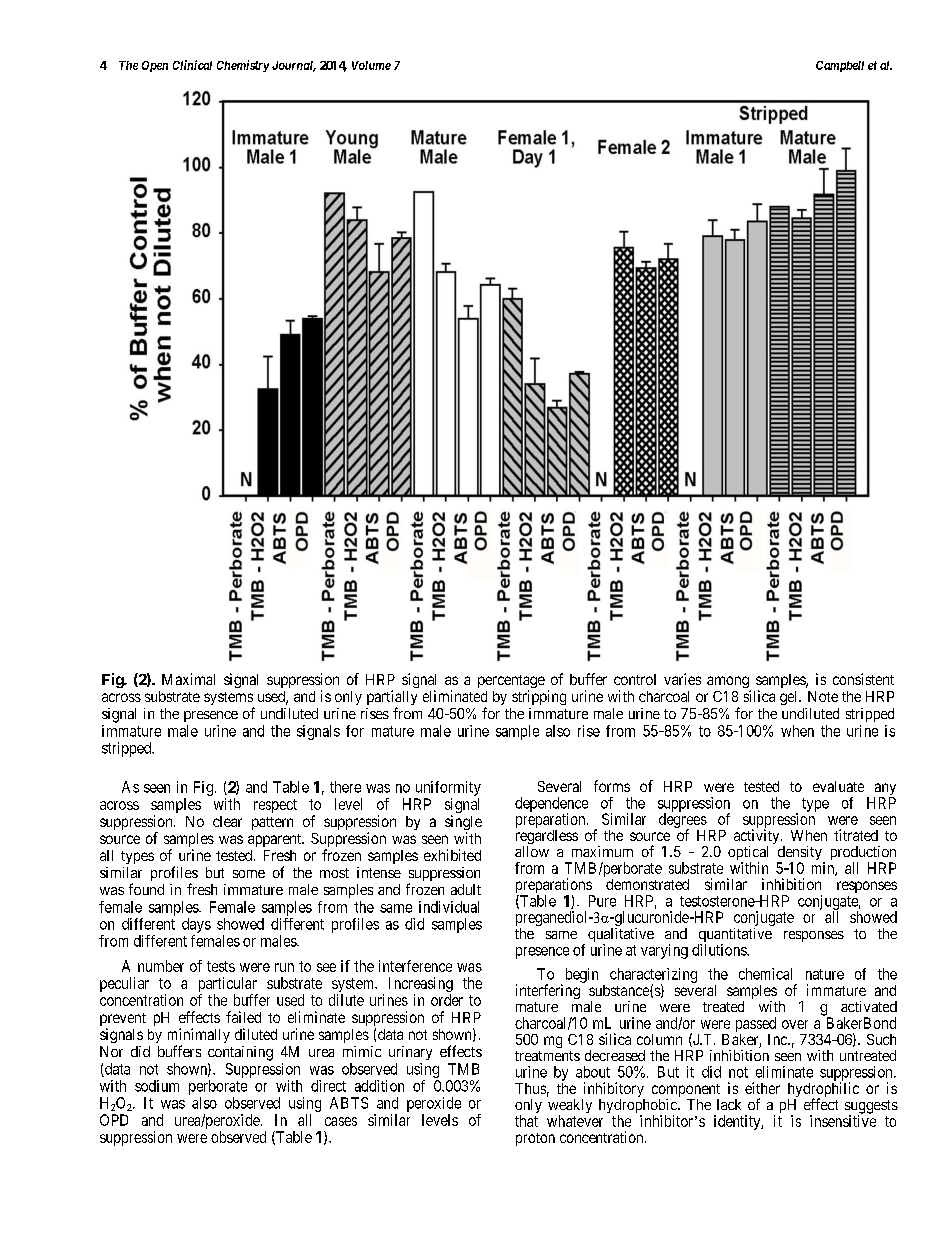 Image resolution: width=952 pixels, height=1233 pixels. Describe the element at coordinates (196, 925) in the screenshot. I see `days` at that location.
